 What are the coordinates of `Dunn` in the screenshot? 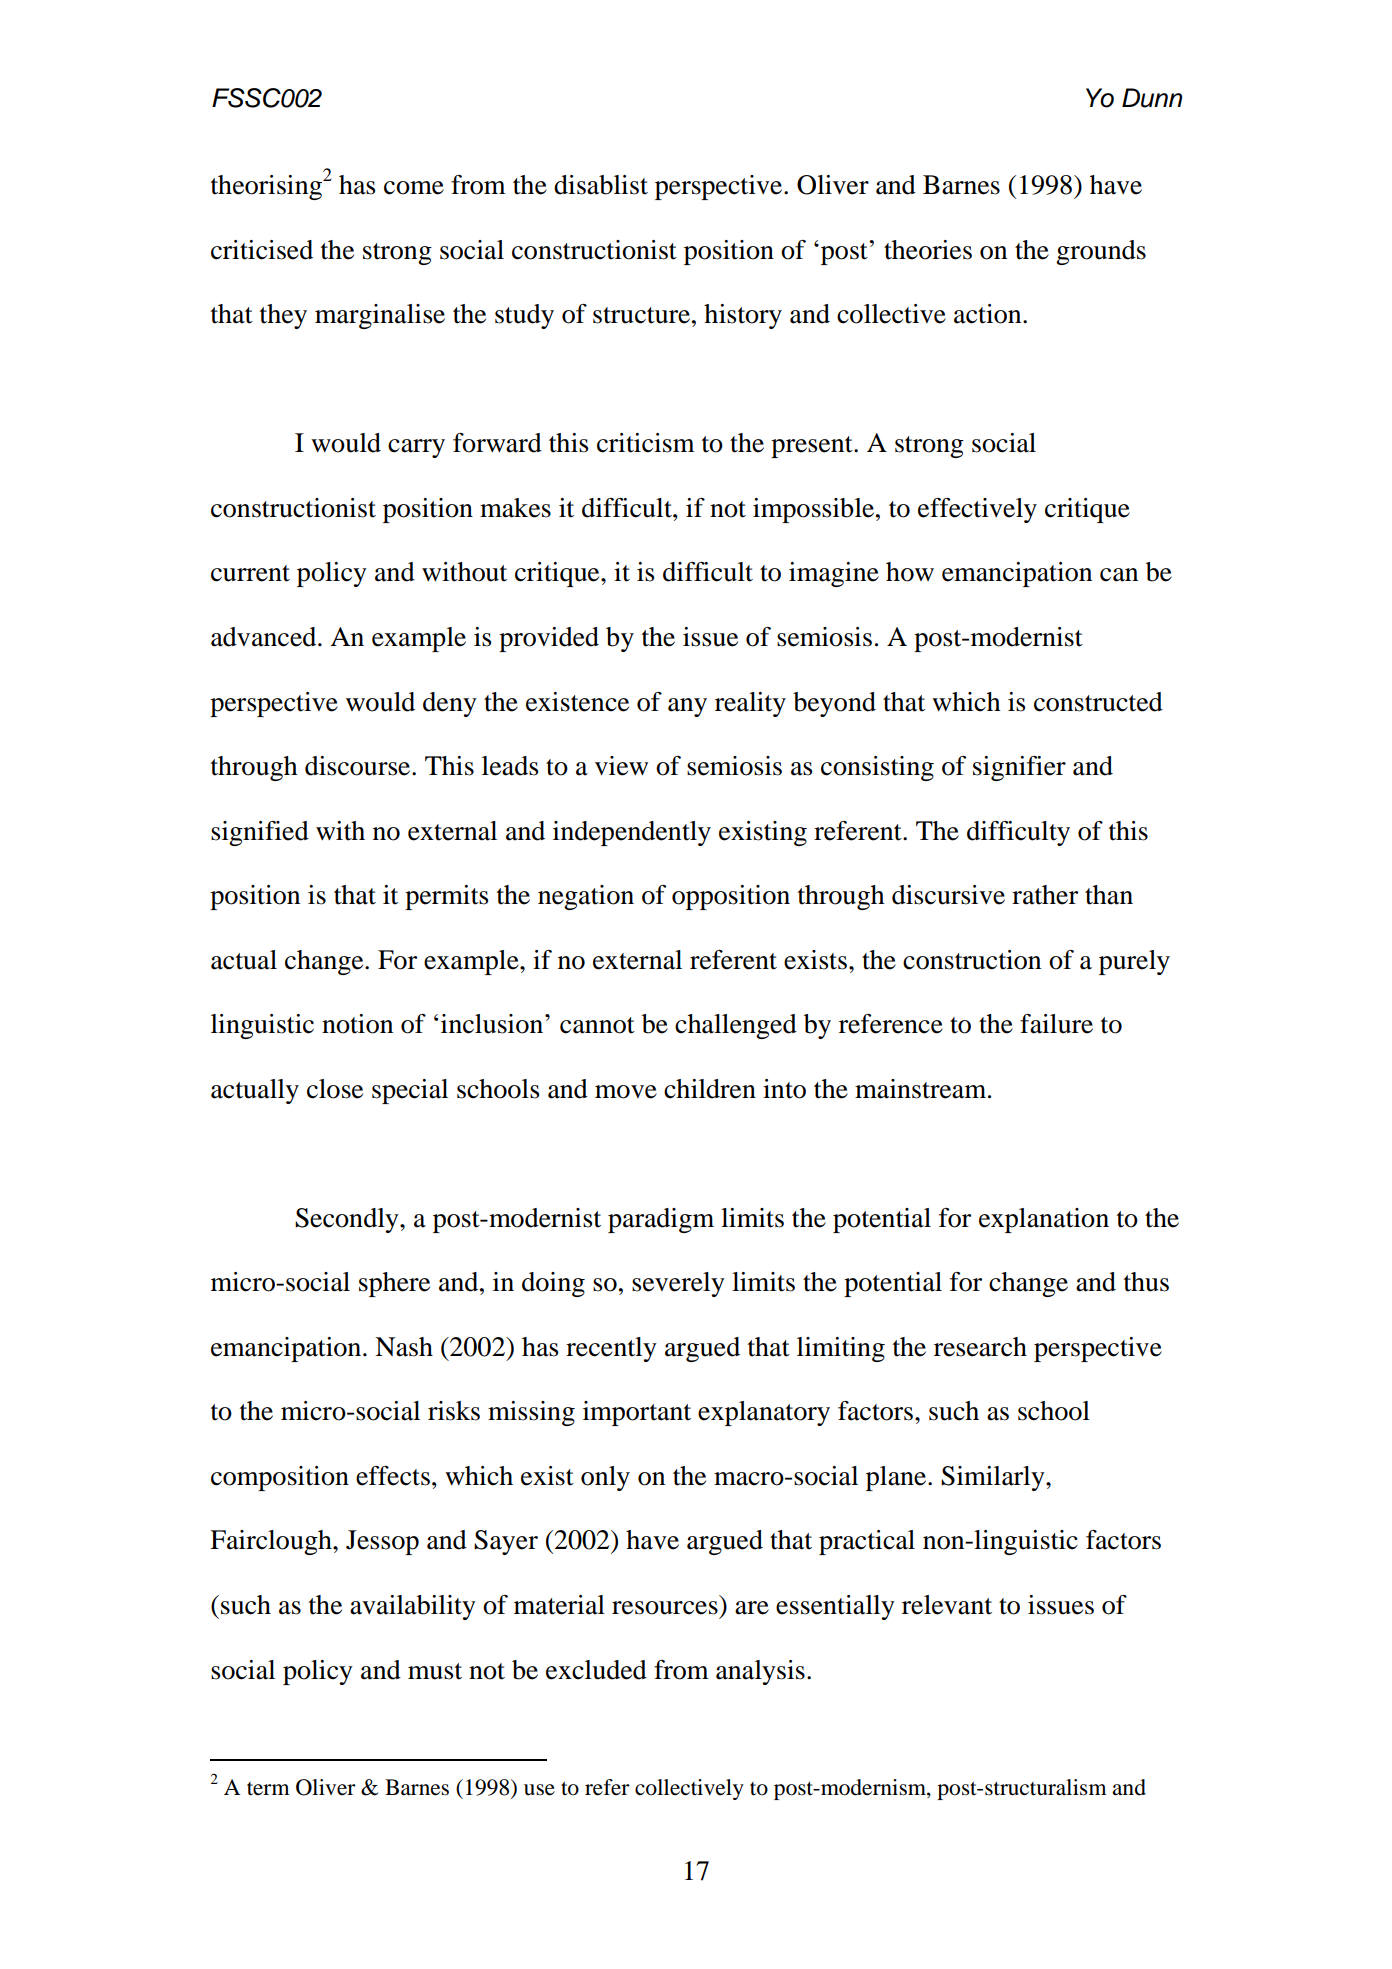 It's located at (1152, 98).
